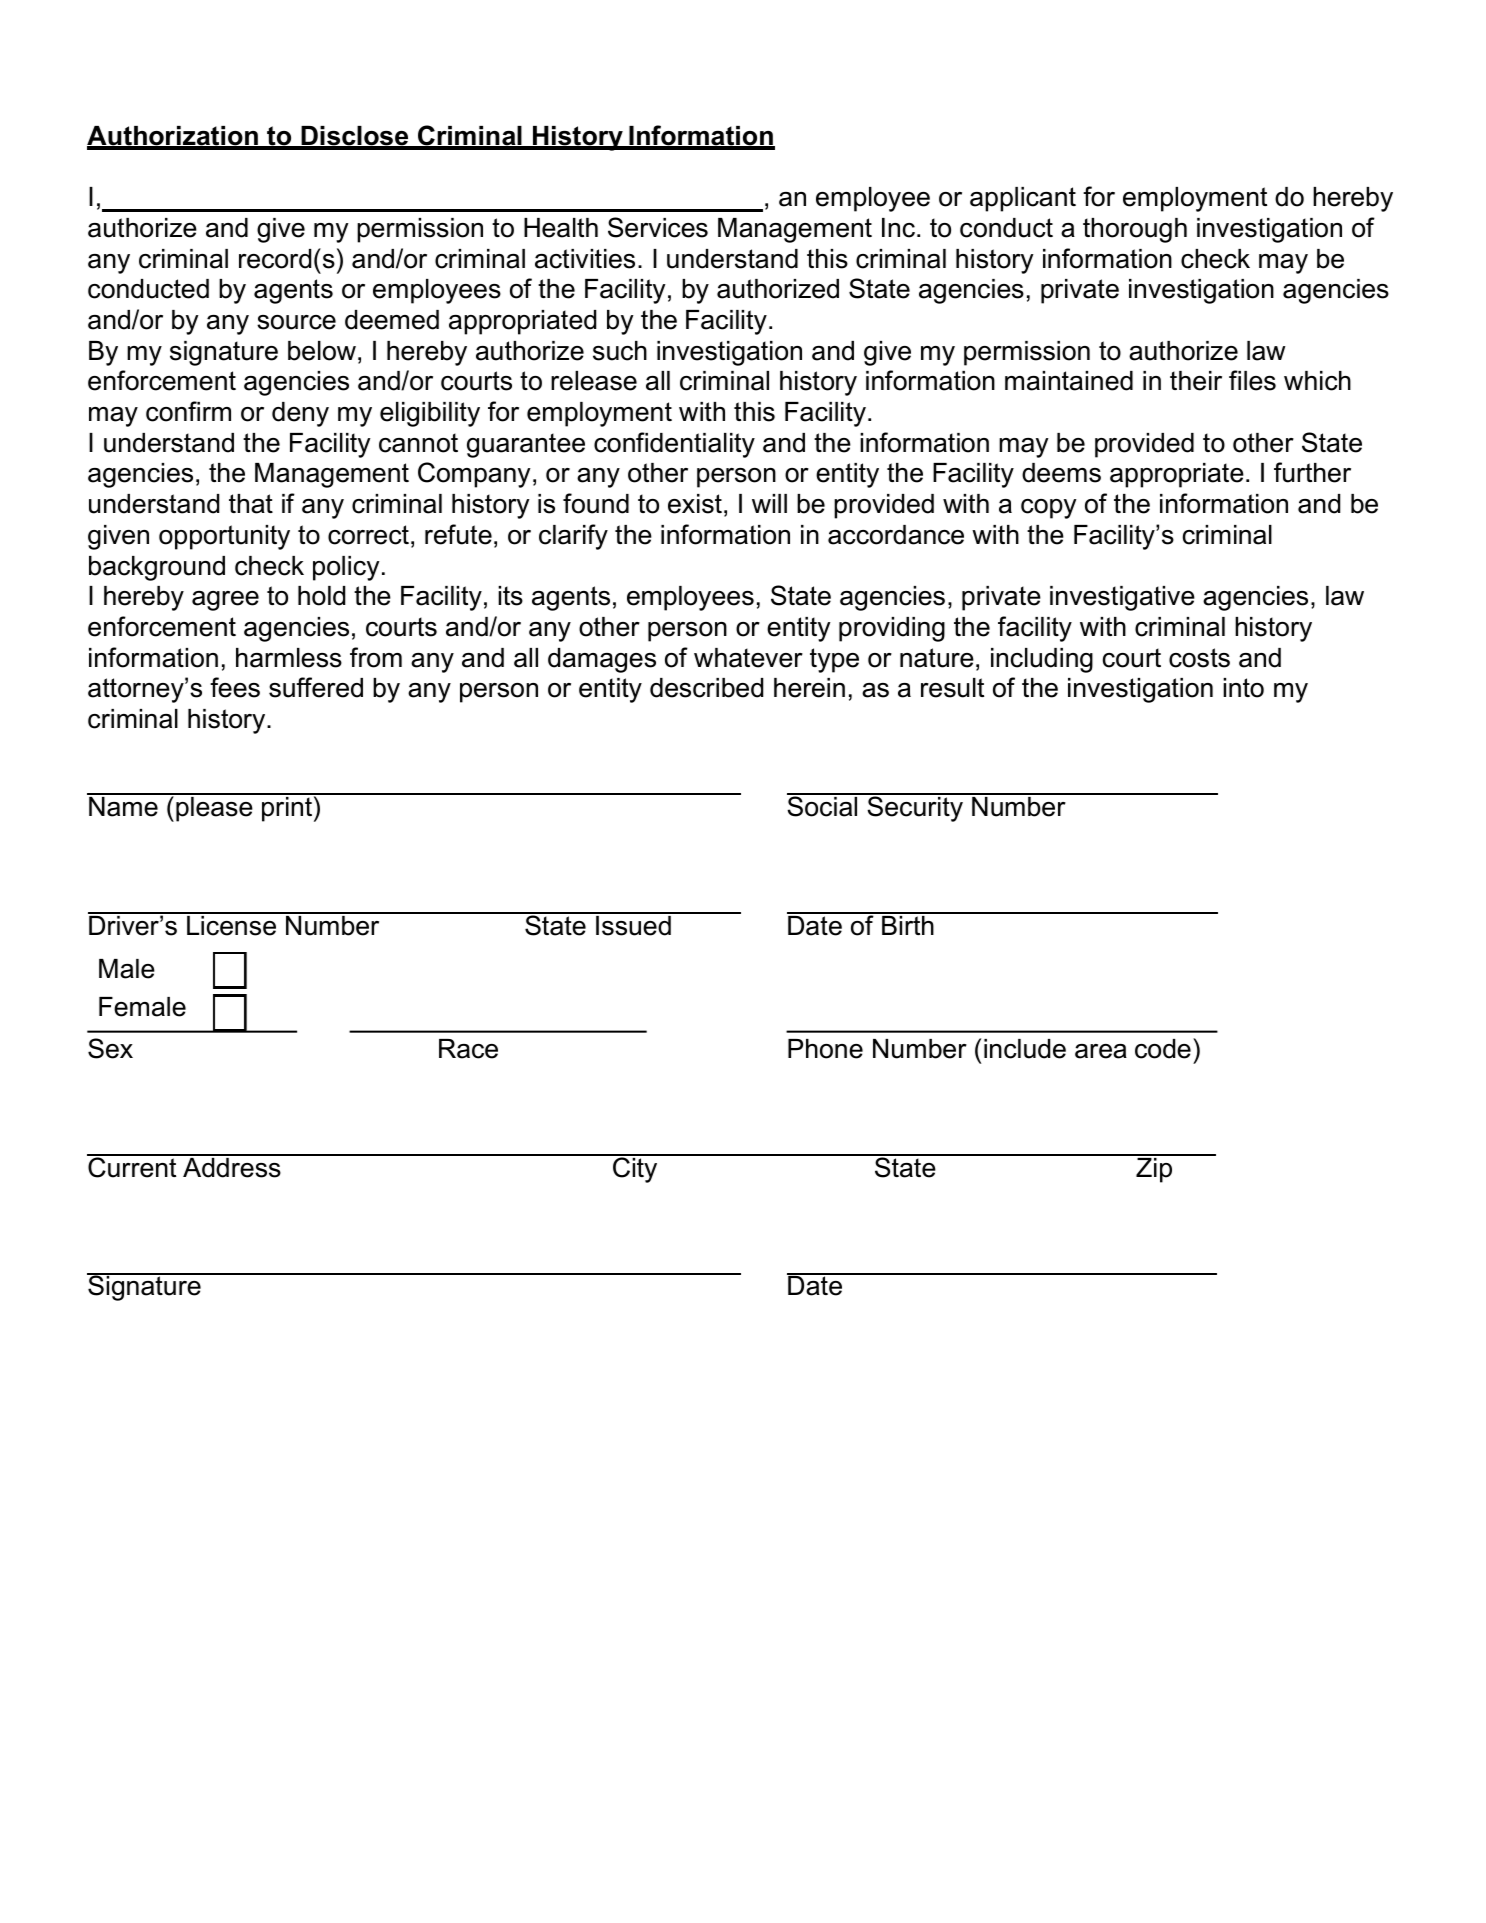 The width and height of the page is (1486, 1923). Describe the element at coordinates (1243, 688) in the page. I see `into` at that location.
